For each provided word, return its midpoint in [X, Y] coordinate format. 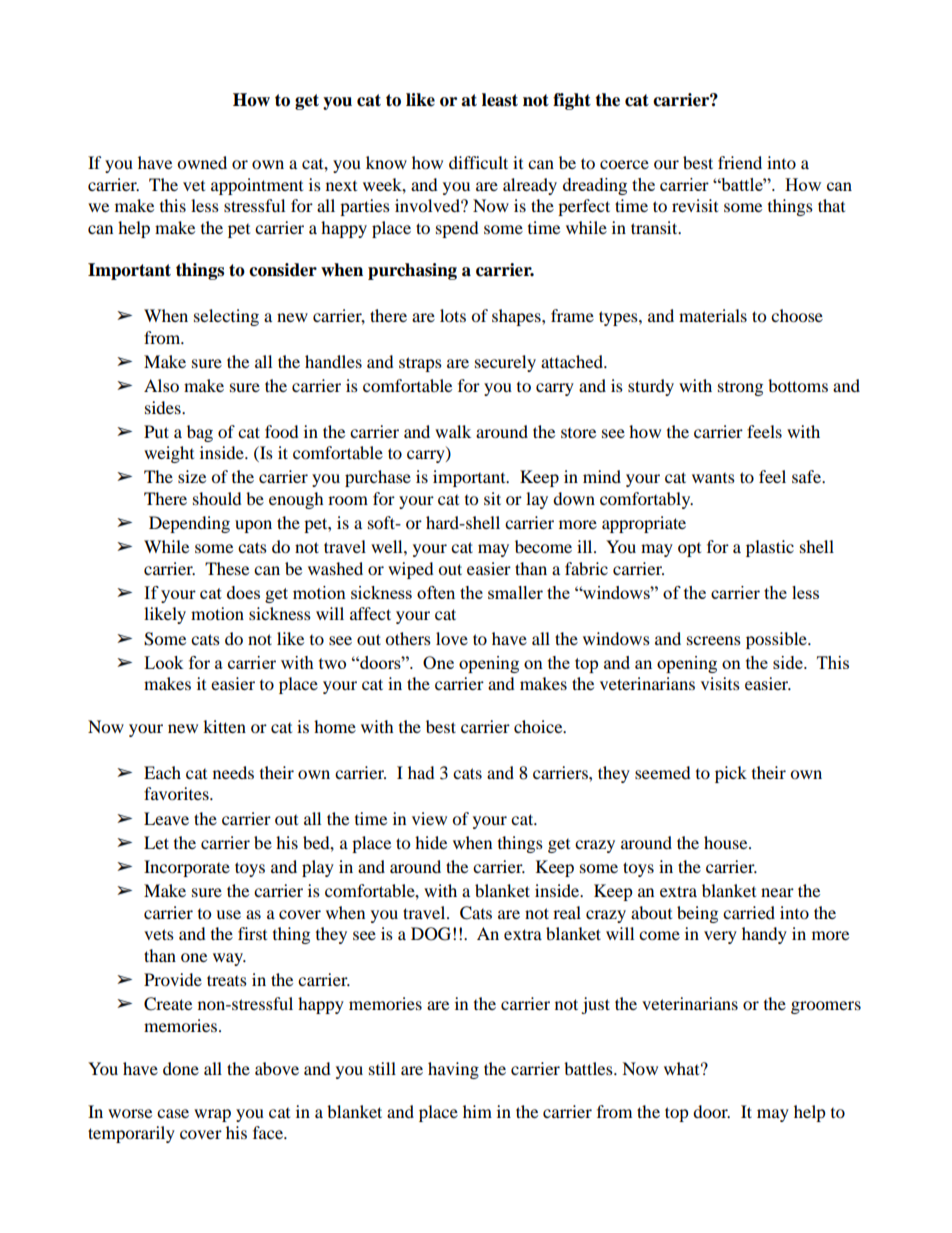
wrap [212, 1115]
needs [233, 772]
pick [731, 774]
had [421, 772]
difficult [478, 162]
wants [713, 478]
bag [200, 433]
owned [202, 162]
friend [740, 162]
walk [453, 431]
